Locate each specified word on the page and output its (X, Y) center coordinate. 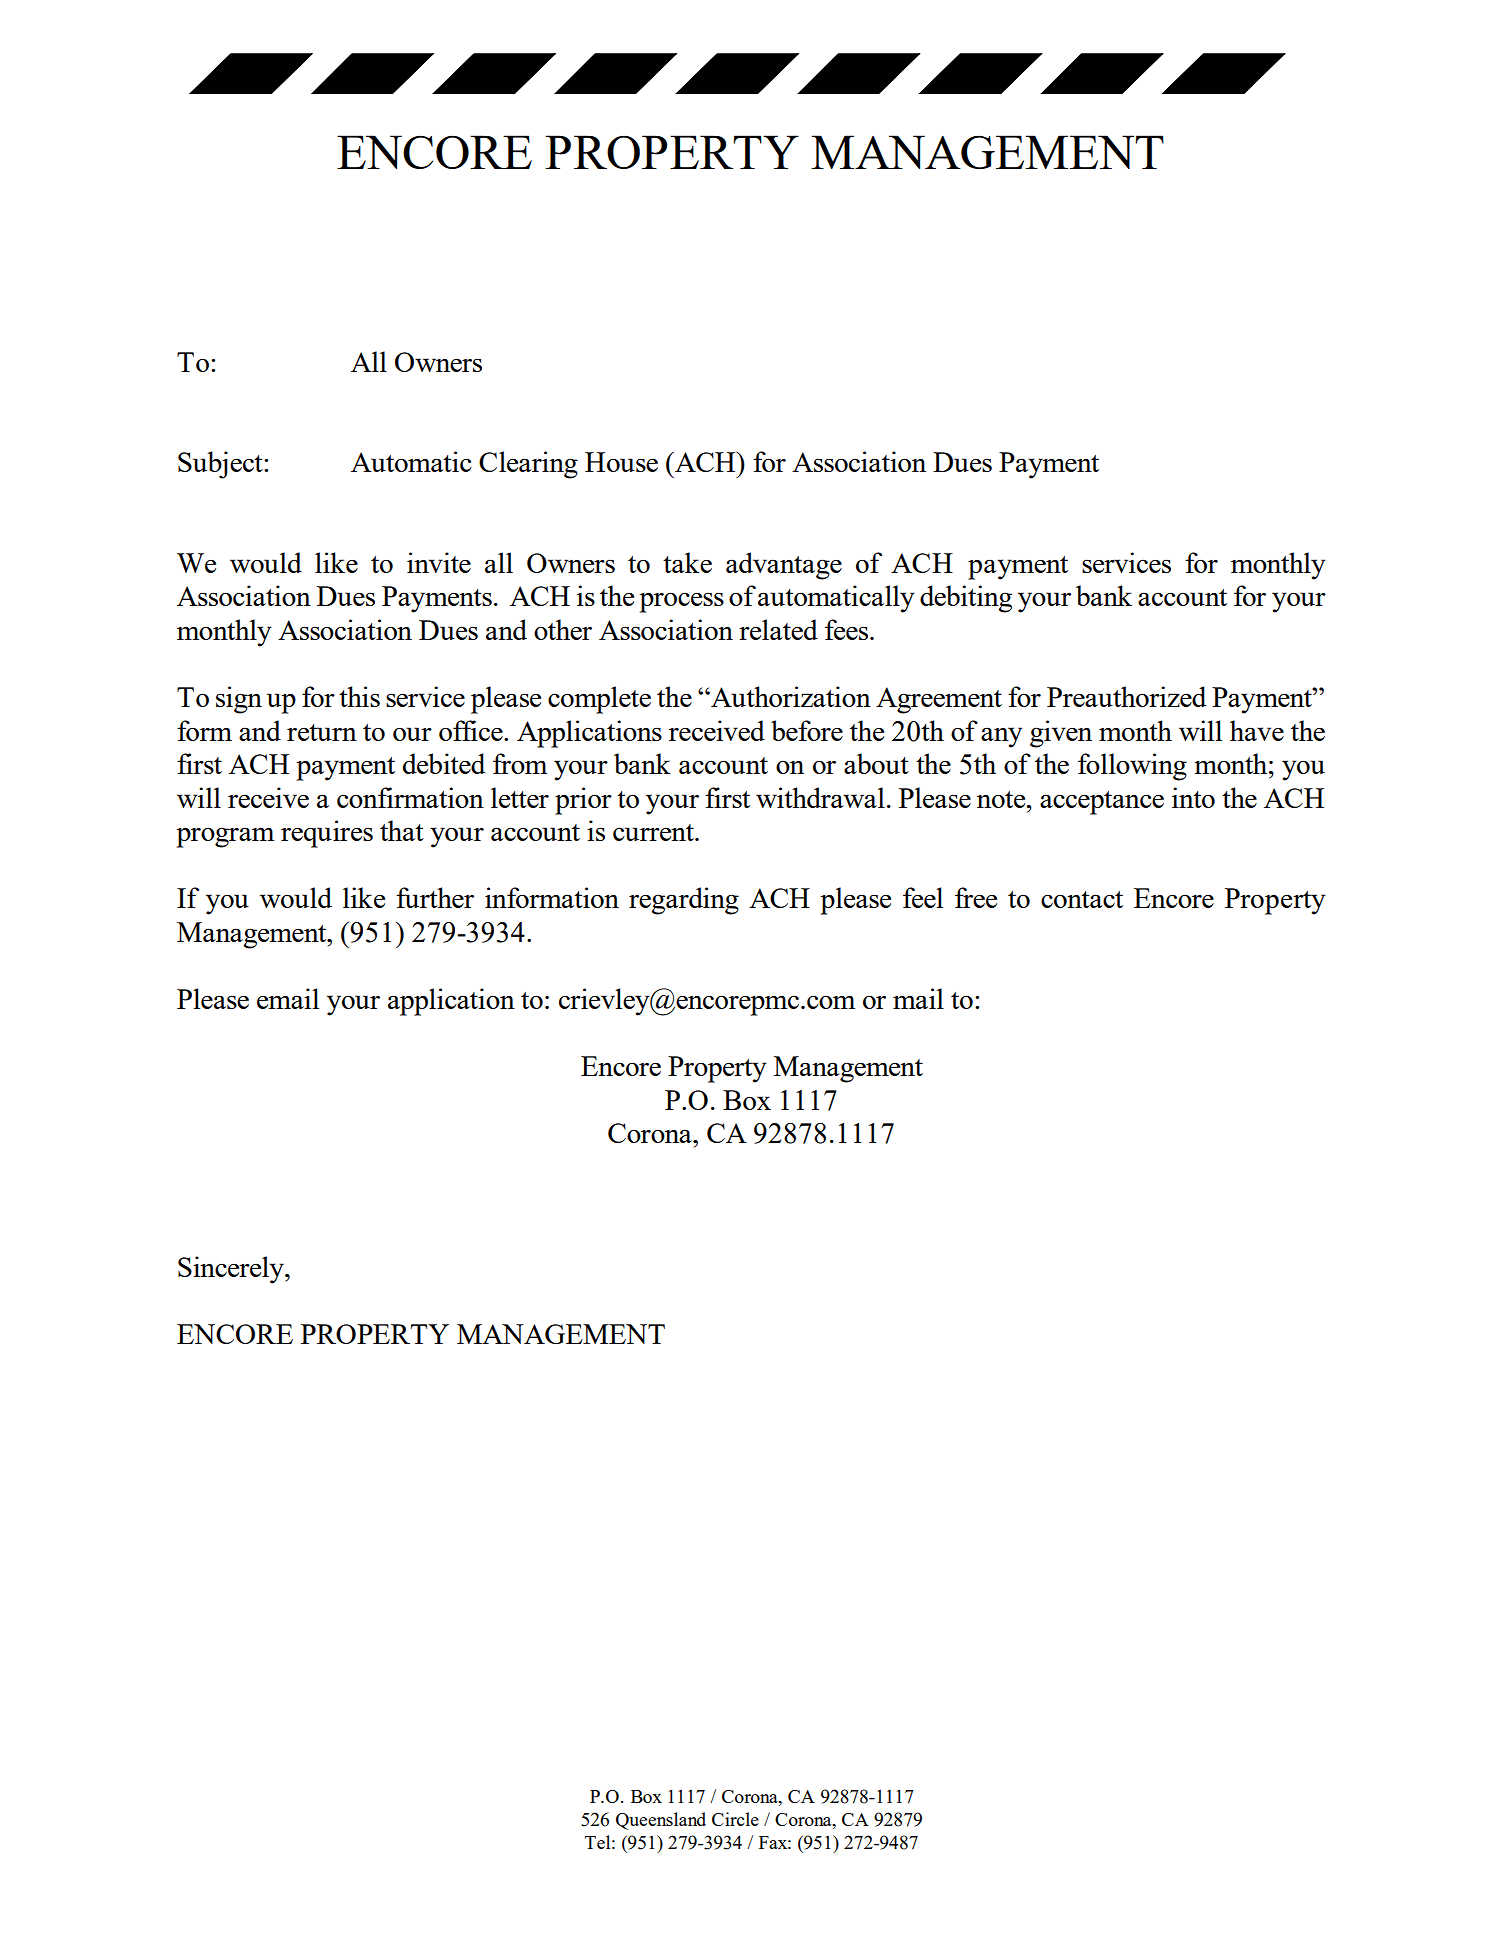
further (435, 897)
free (976, 897)
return (322, 732)
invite (439, 562)
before (807, 730)
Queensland (661, 1821)
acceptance (1102, 803)
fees (848, 629)
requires (327, 834)
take (687, 562)
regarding (684, 901)
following (1132, 767)
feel (923, 897)
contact (1082, 899)
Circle (735, 1819)
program (225, 837)
